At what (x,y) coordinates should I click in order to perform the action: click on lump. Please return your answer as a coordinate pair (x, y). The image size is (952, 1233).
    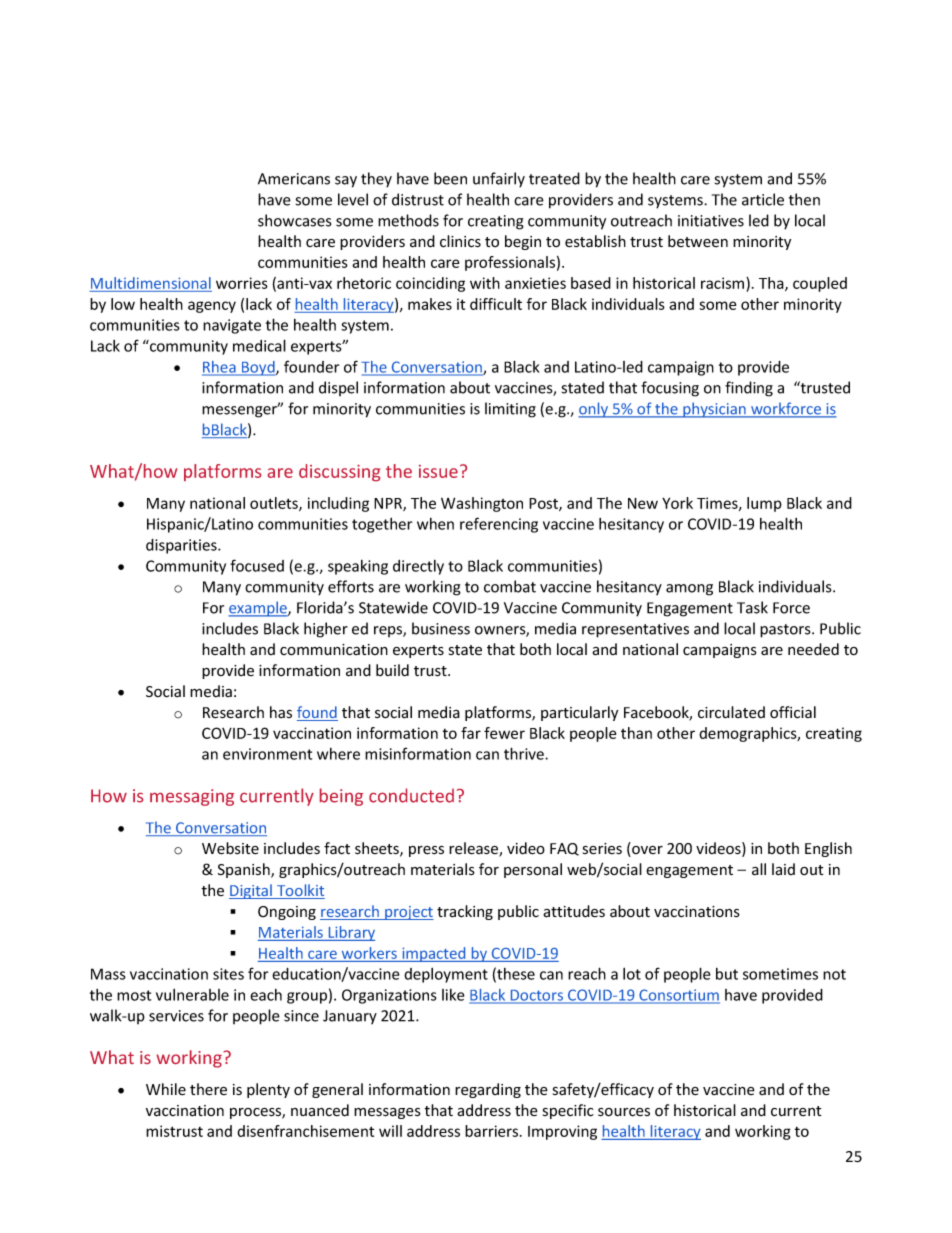
    Looking at the image, I should click on (764, 504).
